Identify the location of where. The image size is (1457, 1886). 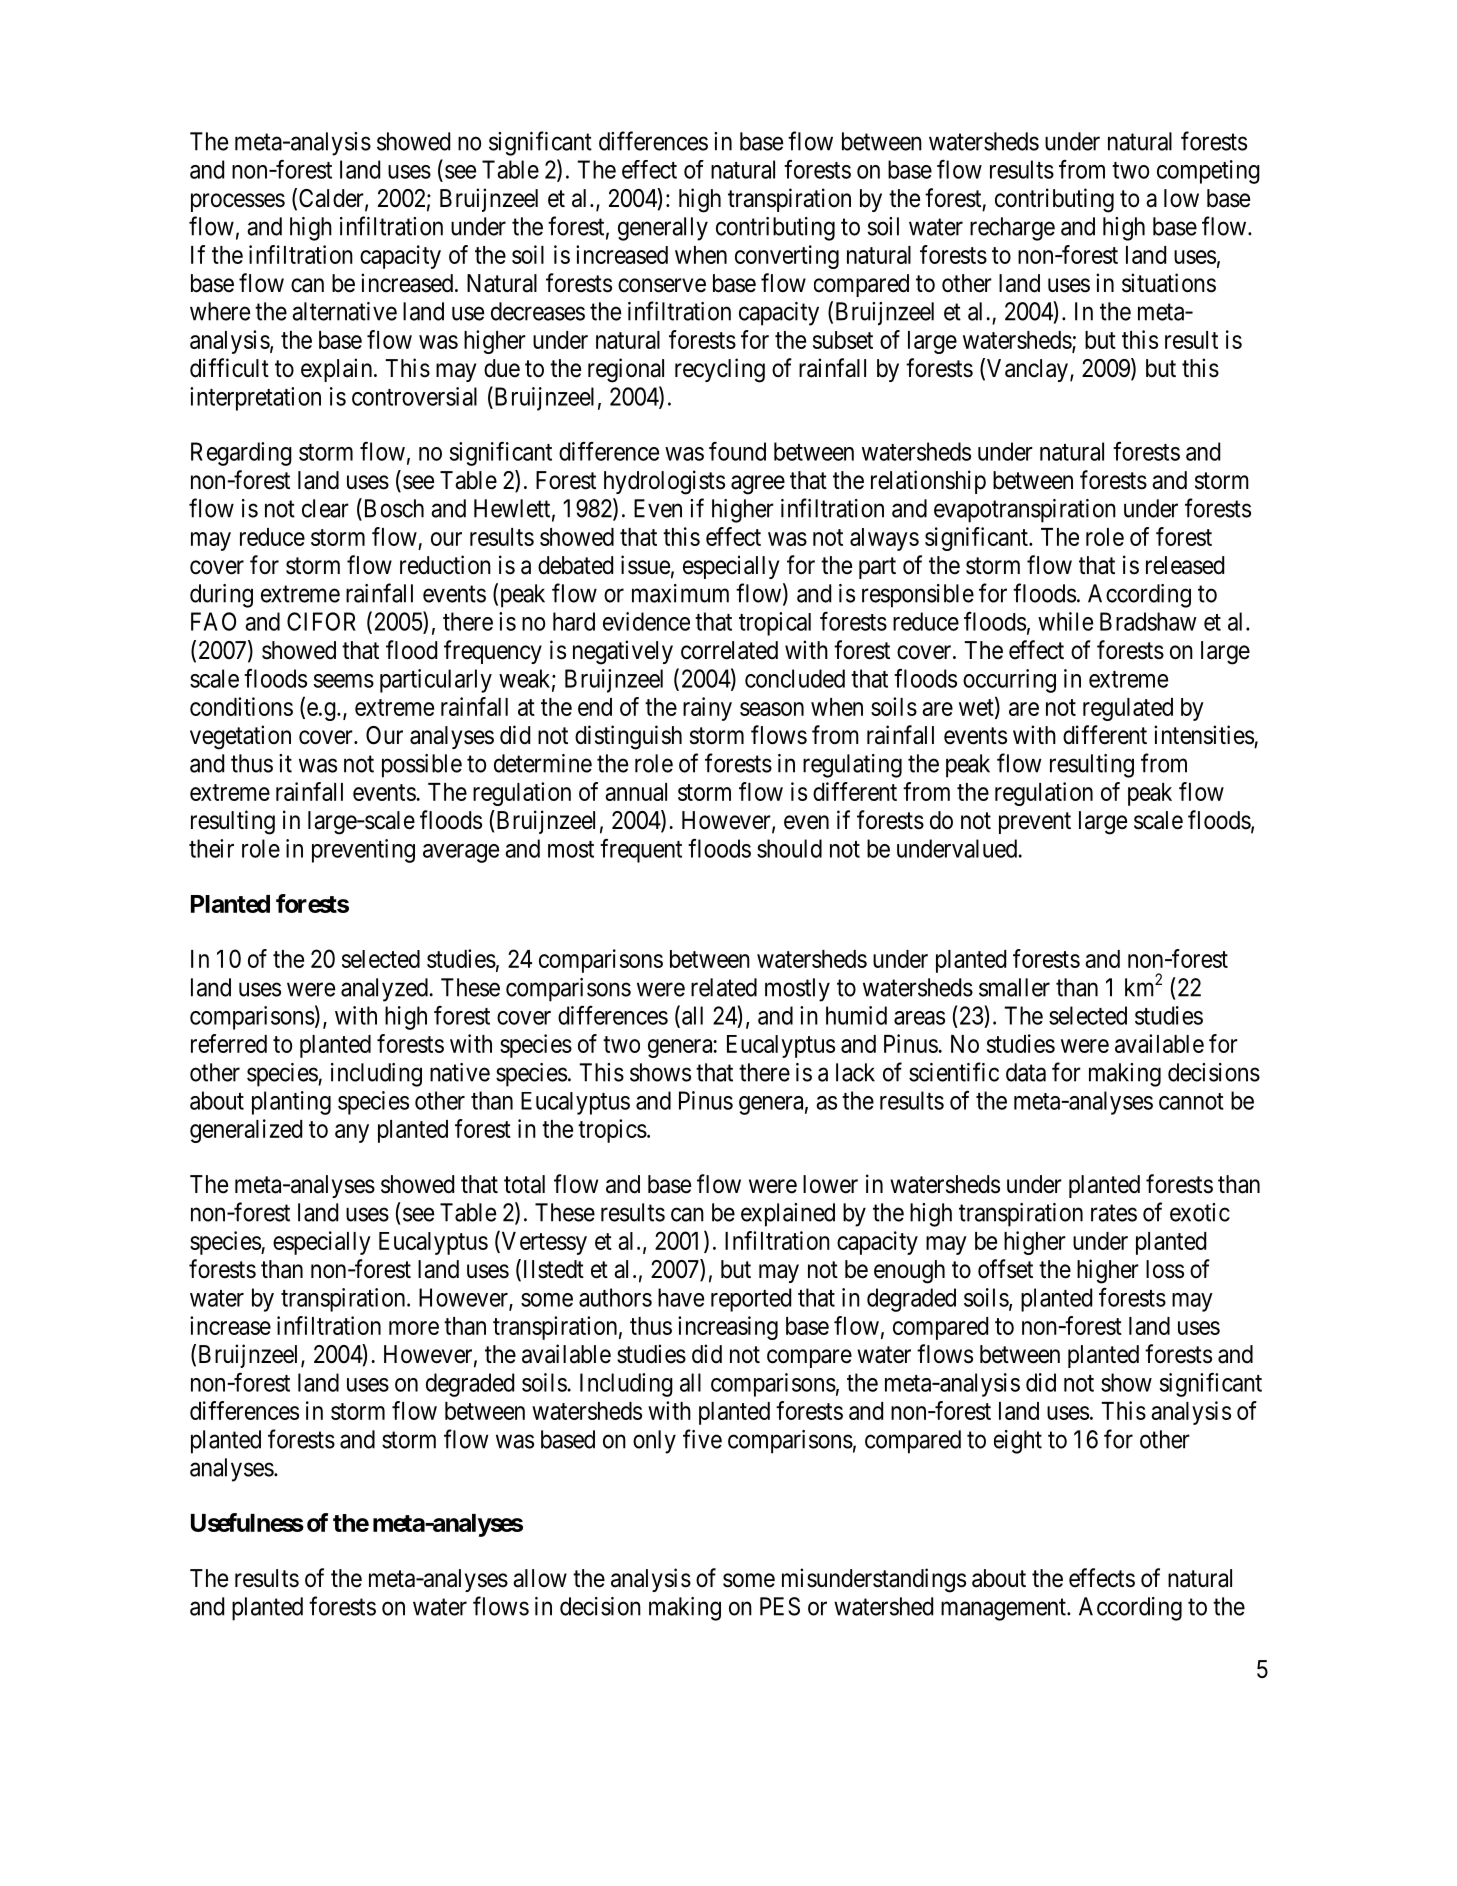
(220, 311).
